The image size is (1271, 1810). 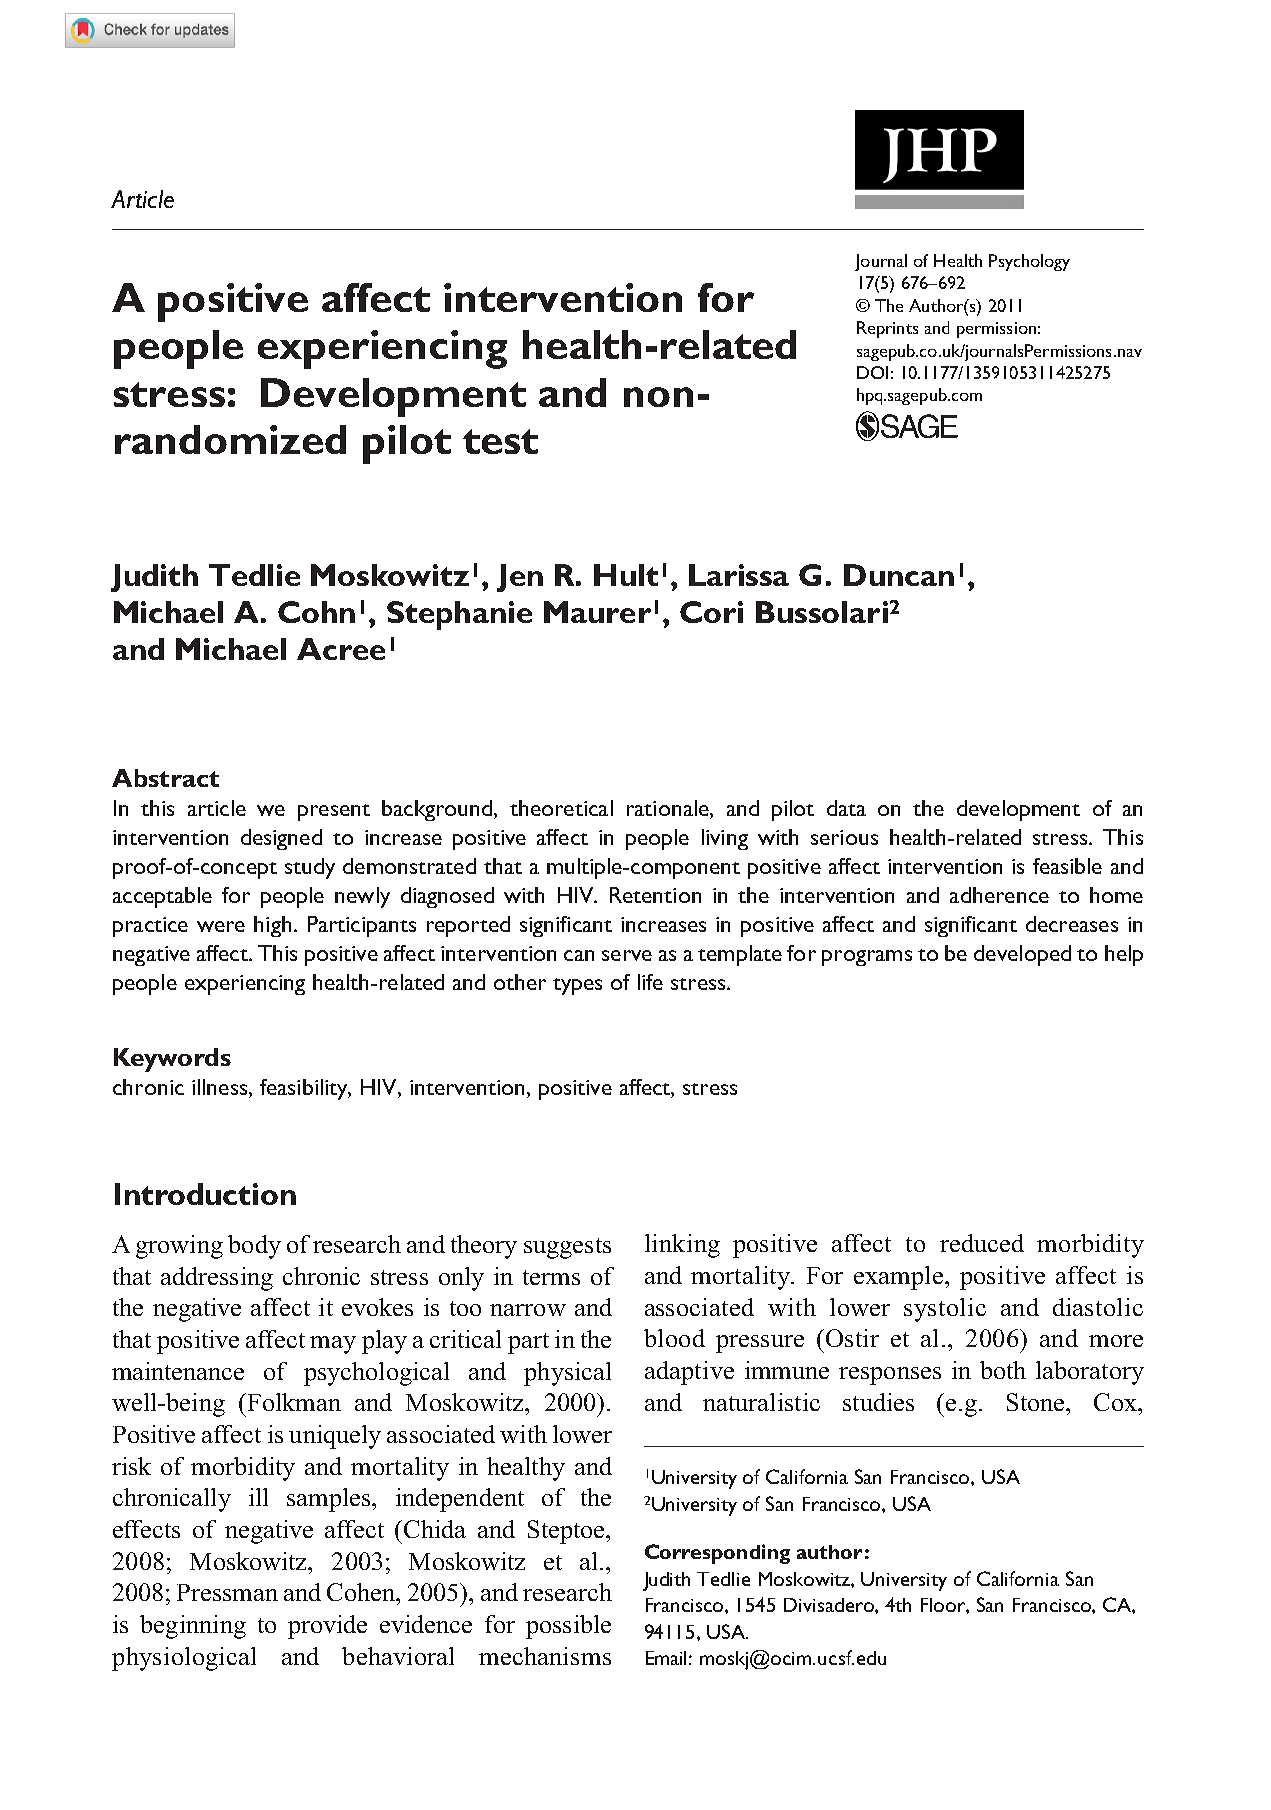 I want to click on Reprints, so click(x=887, y=329).
